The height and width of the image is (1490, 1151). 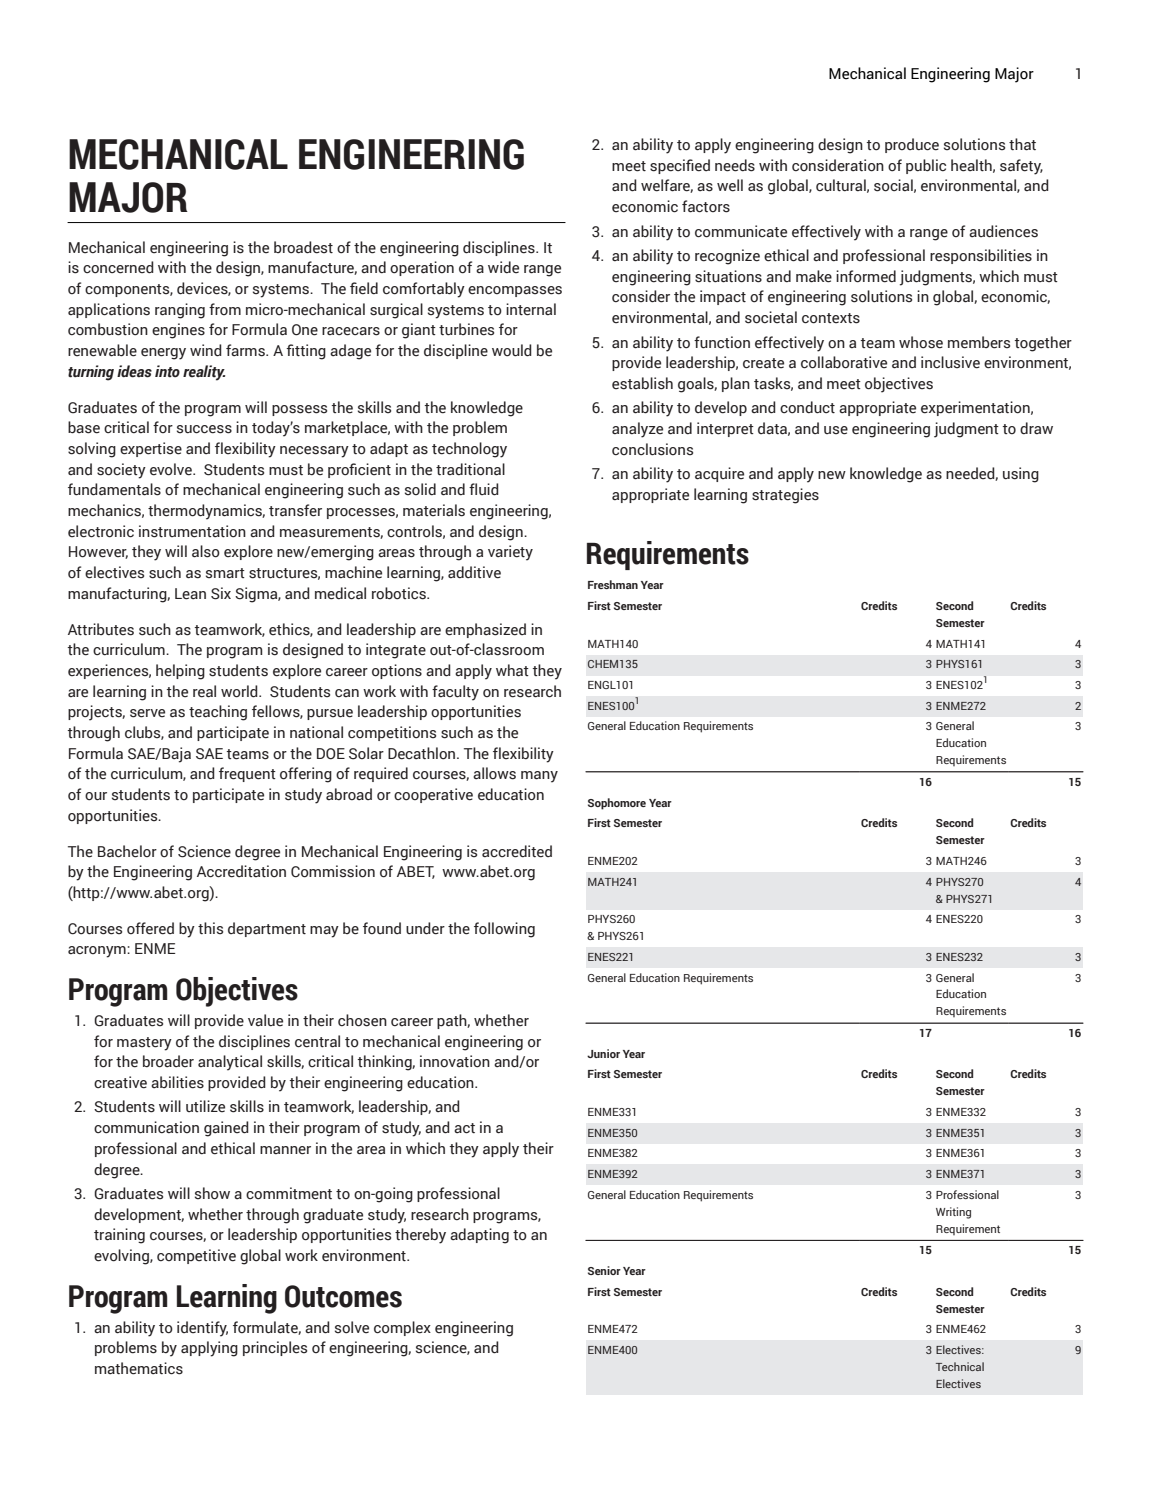 What do you see at coordinates (303, 247) in the image?
I see `broadest` at bounding box center [303, 247].
